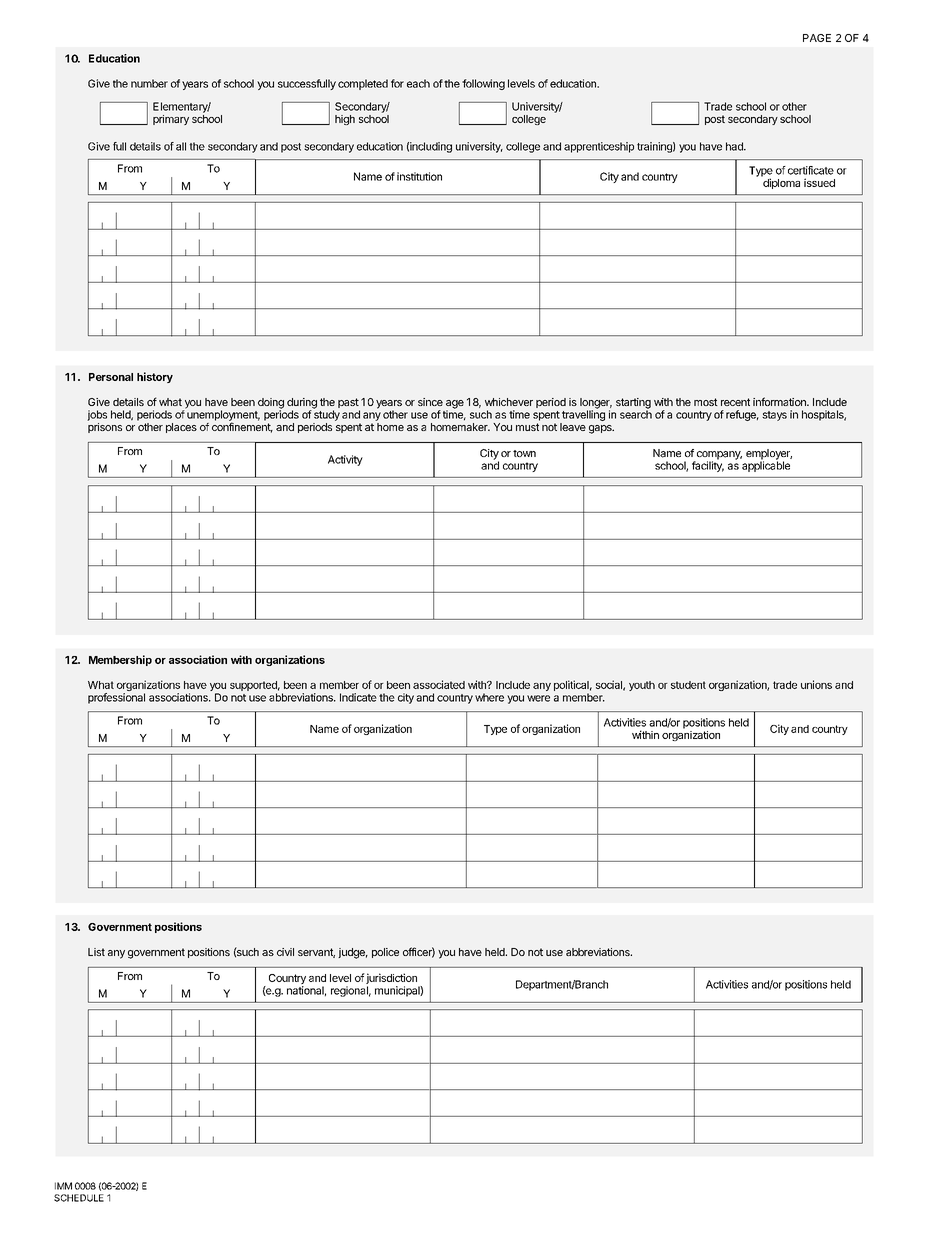 Image resolution: width=952 pixels, height=1233 pixels. What do you see at coordinates (391, 980) in the screenshot?
I see `jurisdiction` at bounding box center [391, 980].
